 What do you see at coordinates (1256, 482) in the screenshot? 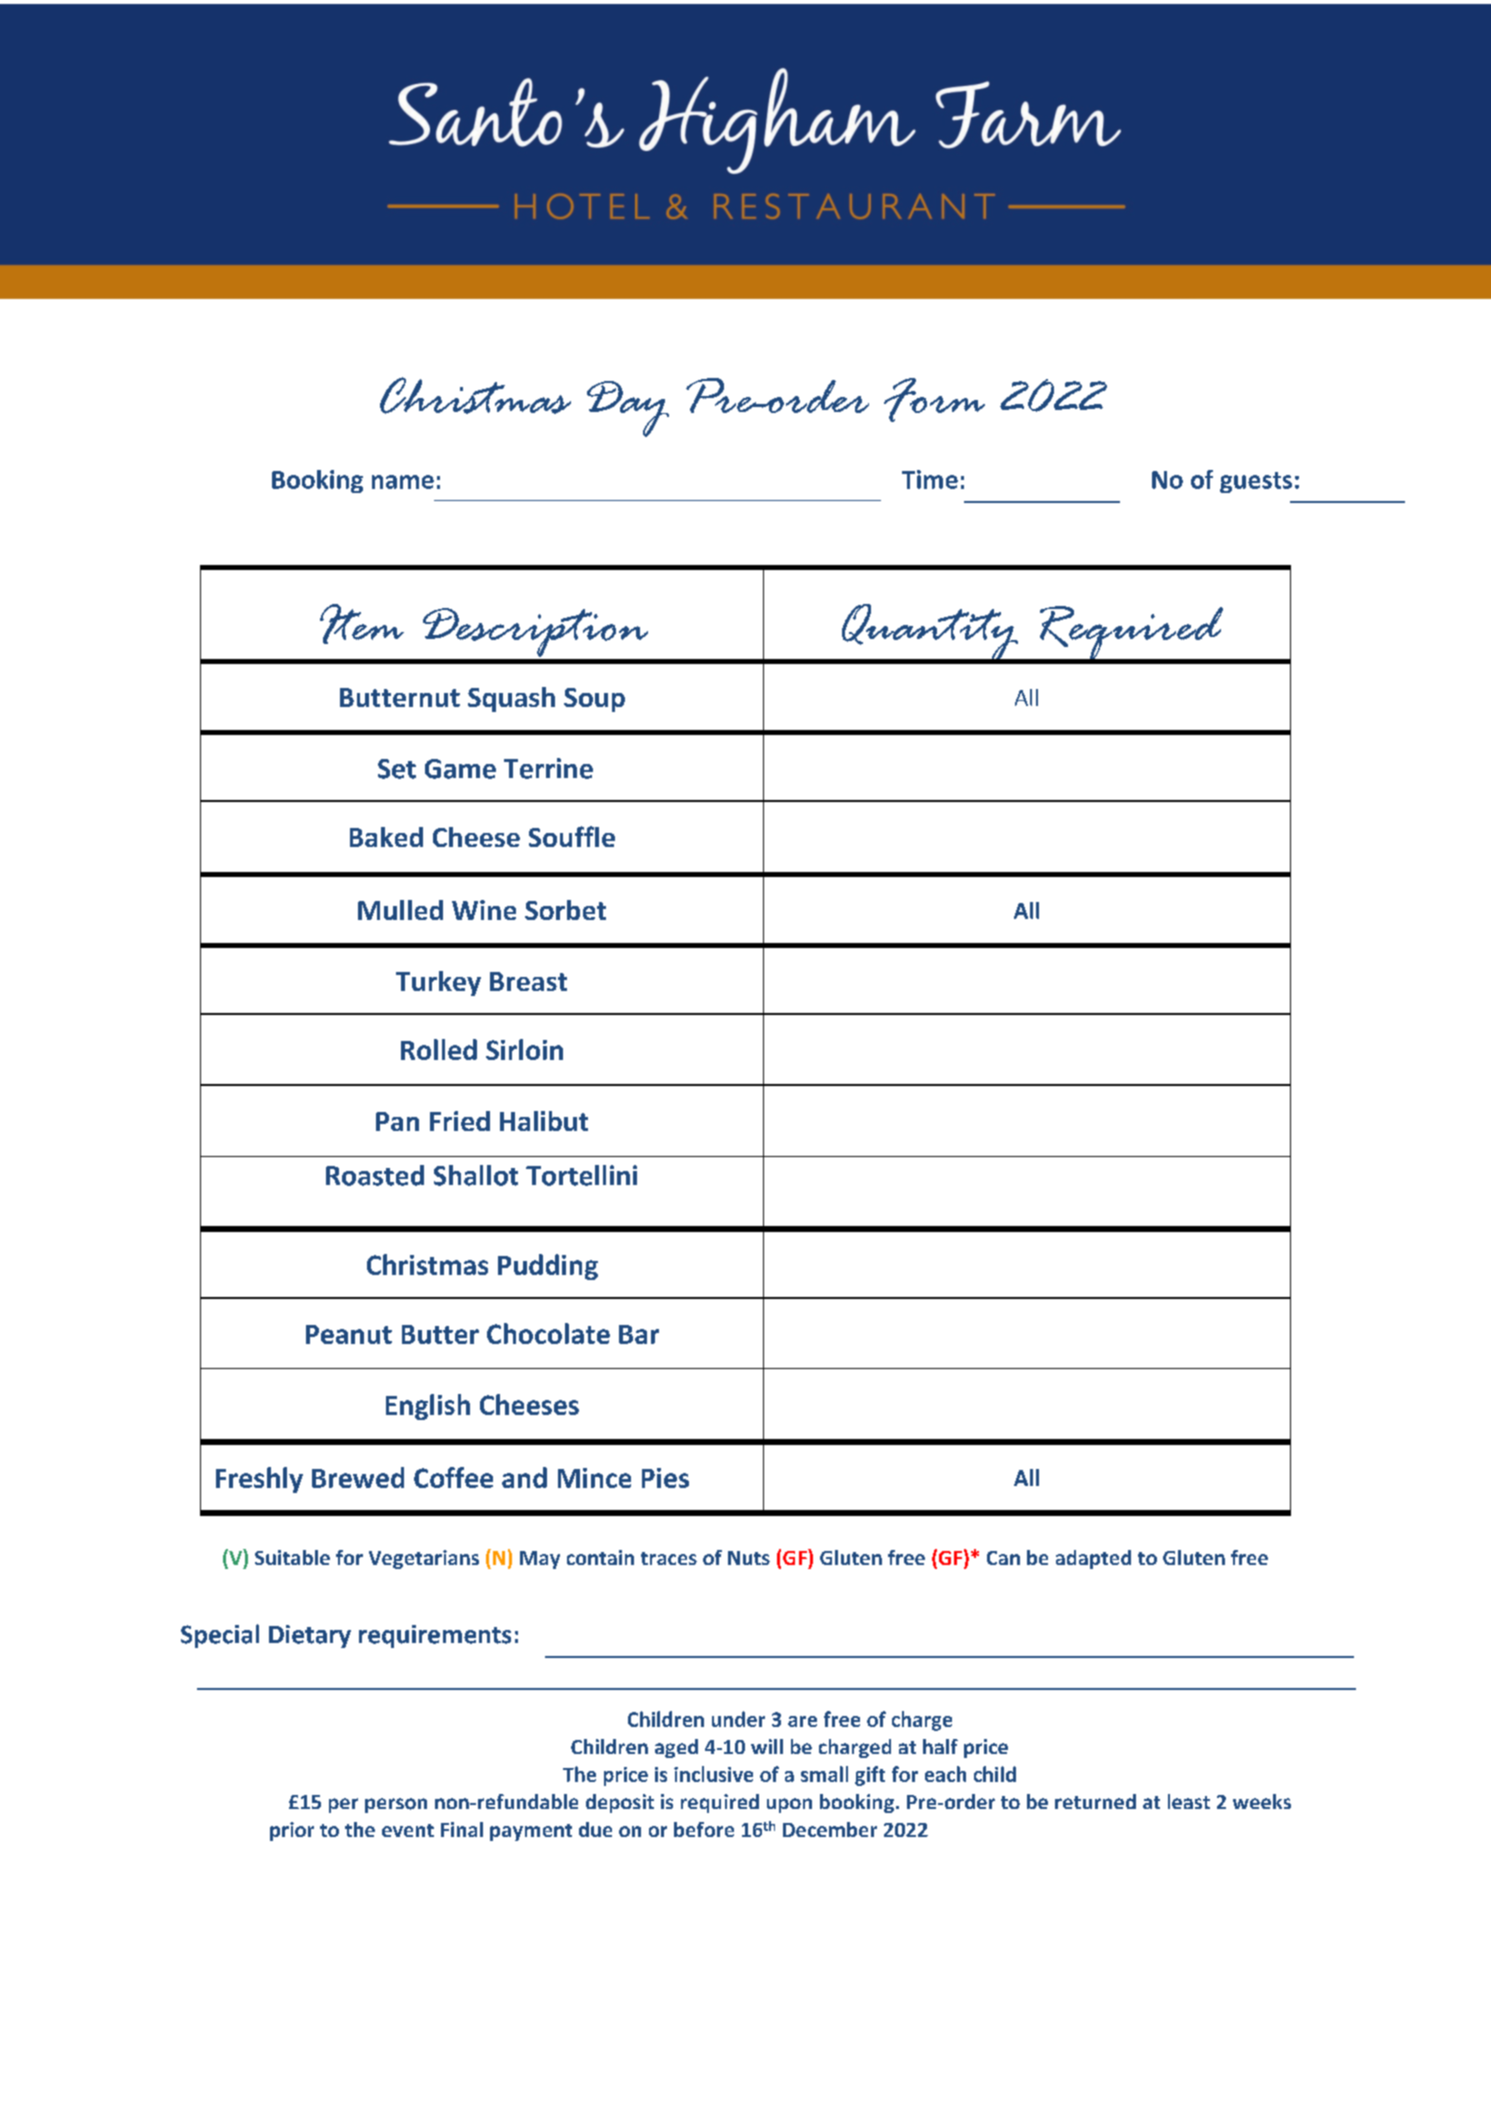
I see `guests` at bounding box center [1256, 482].
